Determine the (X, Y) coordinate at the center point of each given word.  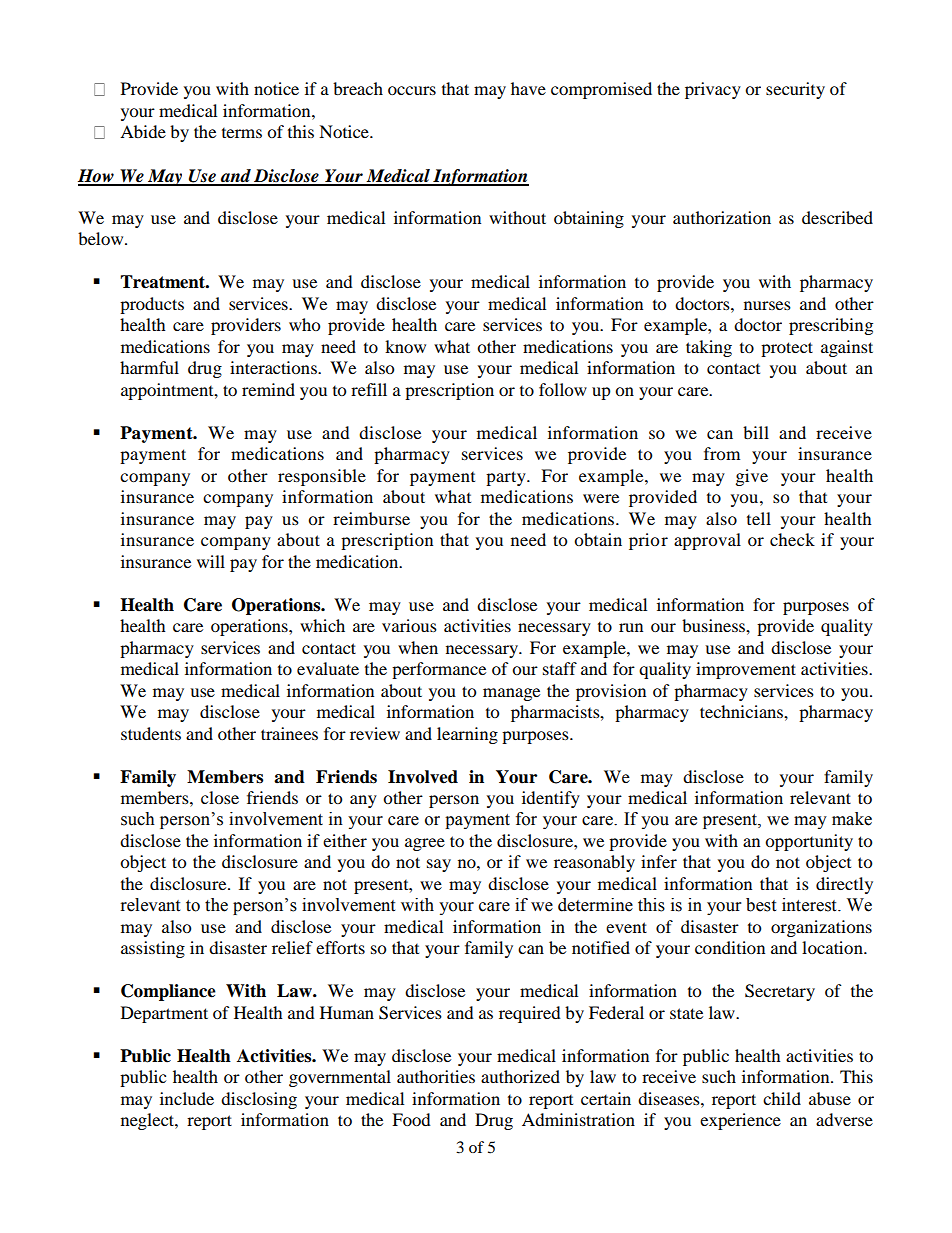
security (795, 90)
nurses (767, 305)
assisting (153, 949)
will (211, 561)
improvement (746, 670)
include (187, 1098)
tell (759, 518)
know (405, 346)
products (152, 305)
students (151, 733)
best (761, 905)
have (528, 88)
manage (511, 694)
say (439, 865)
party (507, 478)
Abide (143, 131)
